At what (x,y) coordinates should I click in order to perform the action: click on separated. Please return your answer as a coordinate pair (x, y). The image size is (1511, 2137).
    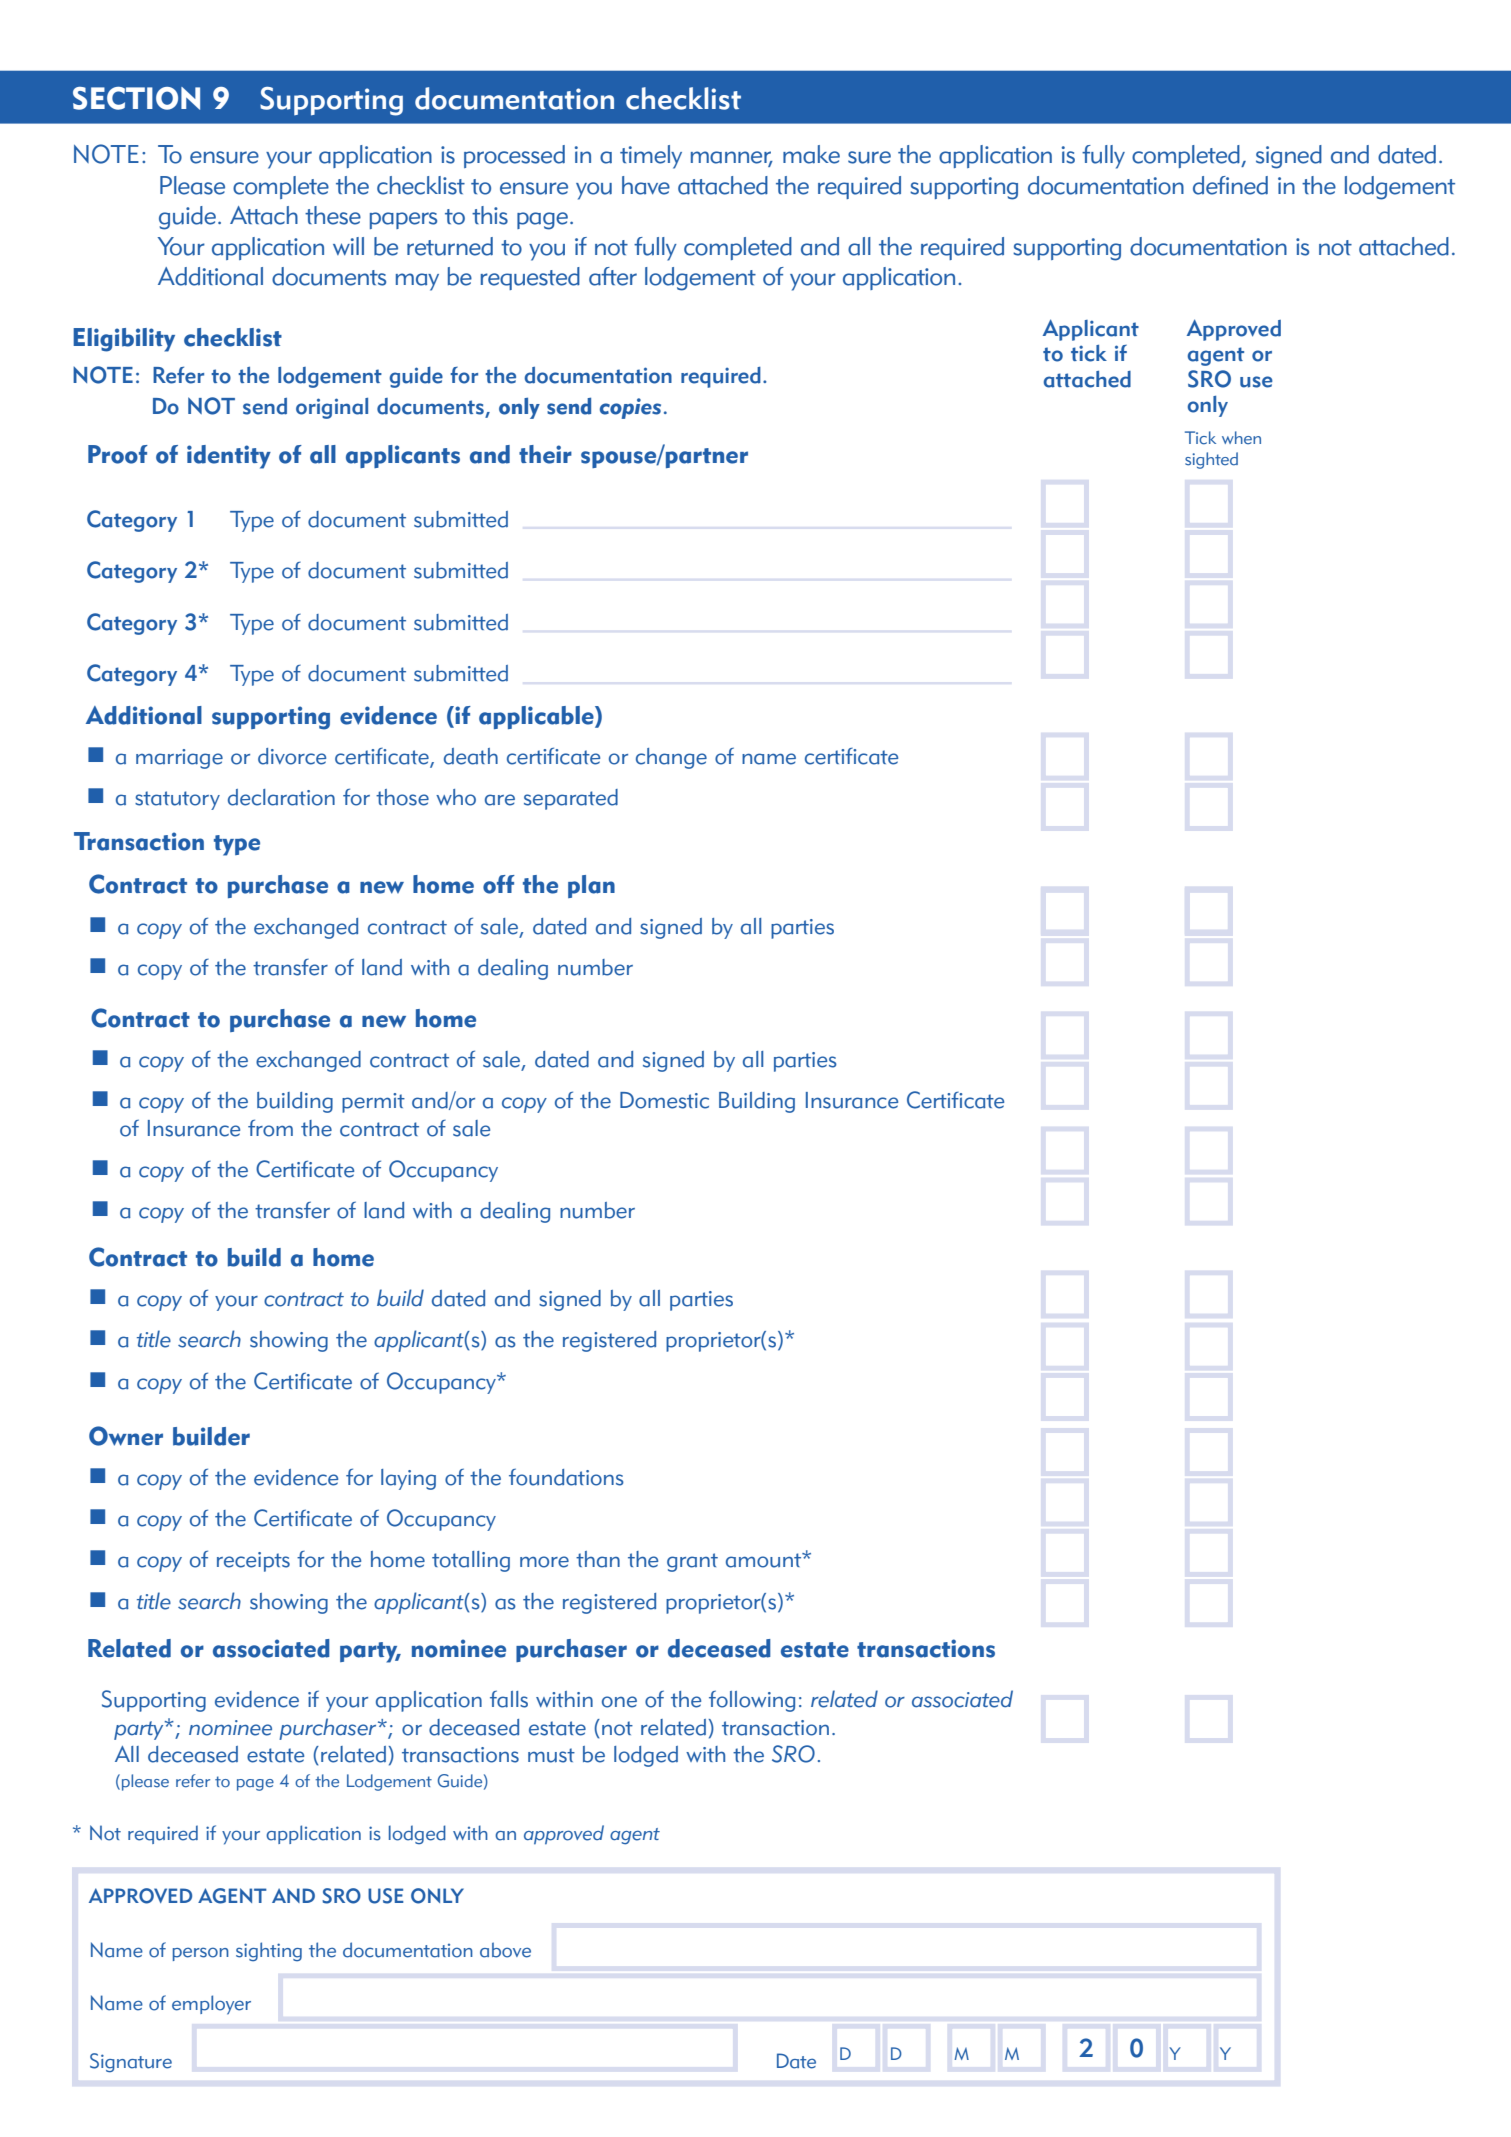
    Looking at the image, I should click on (571, 799).
